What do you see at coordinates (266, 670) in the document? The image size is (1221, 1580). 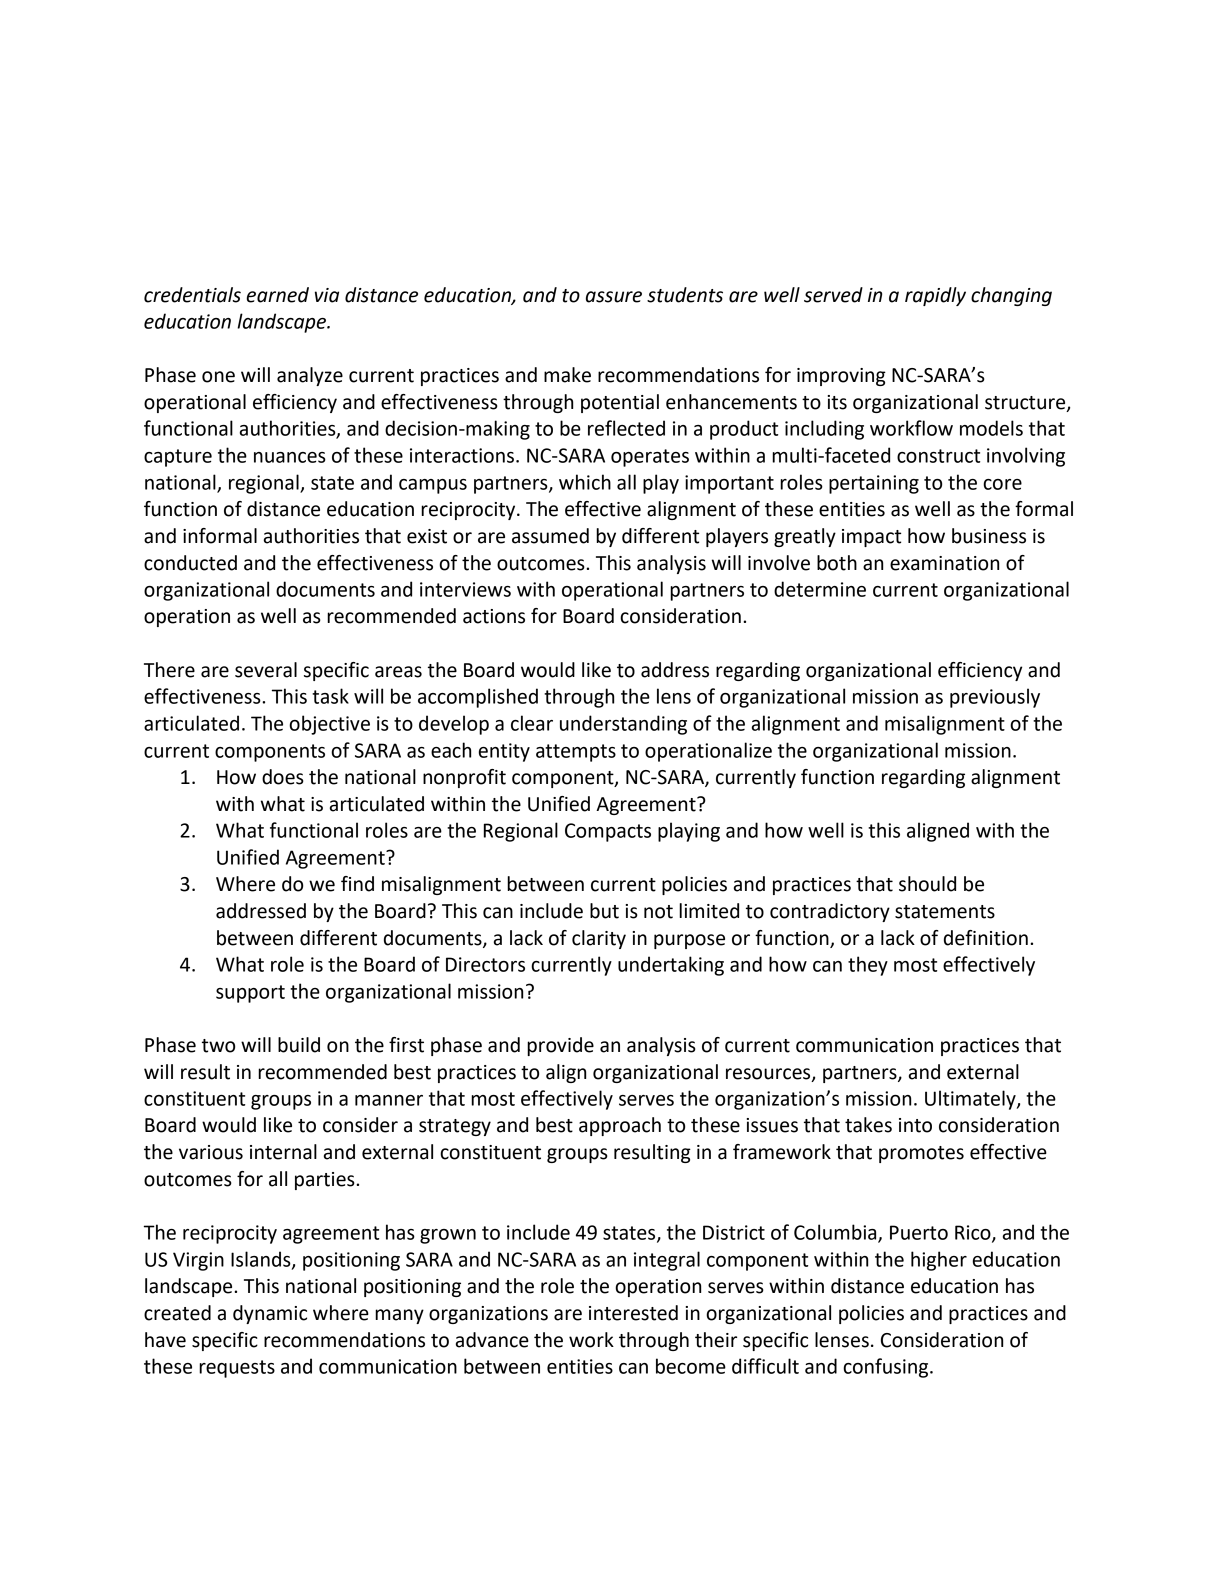 I see `several` at bounding box center [266, 670].
